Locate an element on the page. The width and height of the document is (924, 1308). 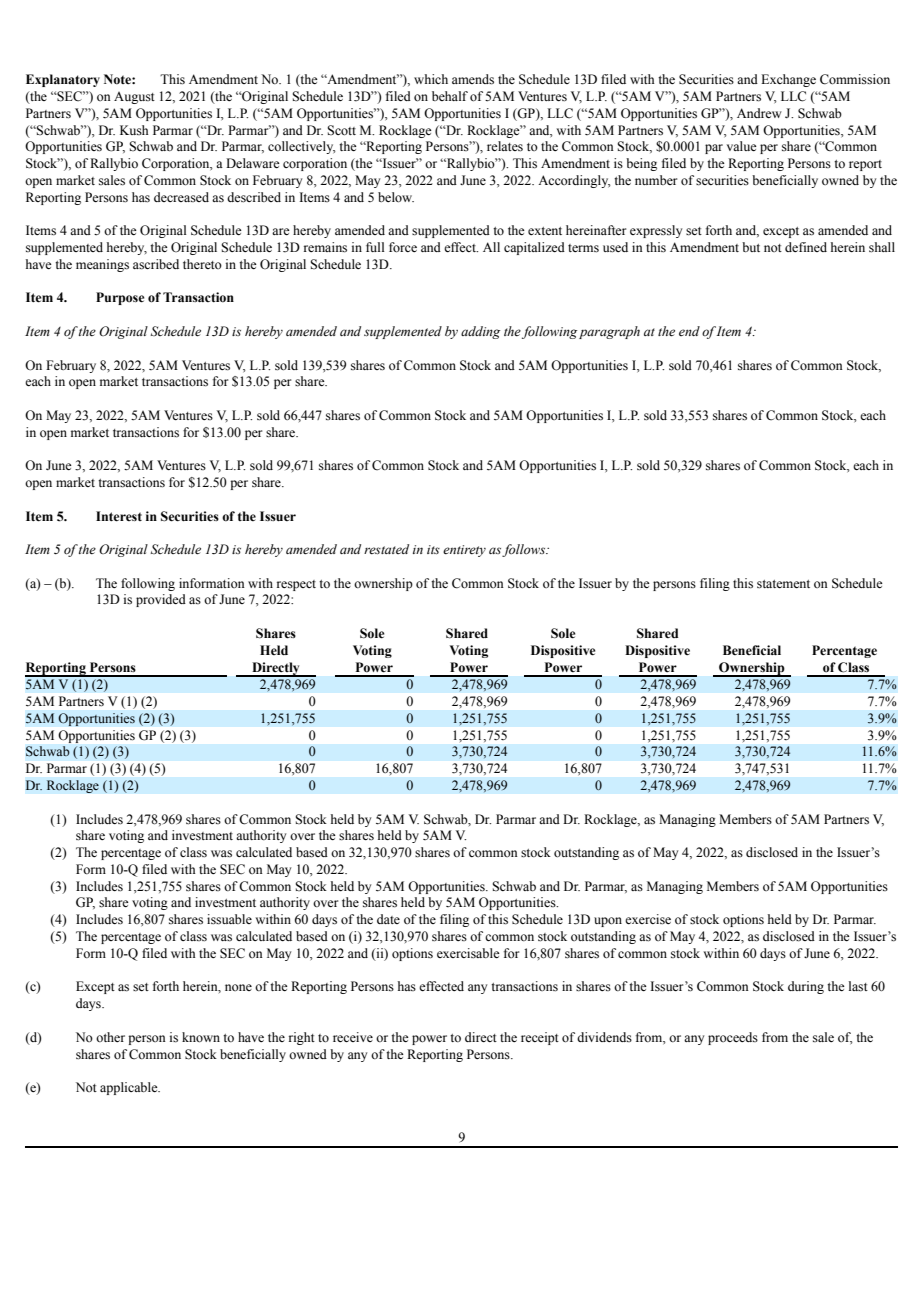
behalf is located at coordinates (450, 96).
